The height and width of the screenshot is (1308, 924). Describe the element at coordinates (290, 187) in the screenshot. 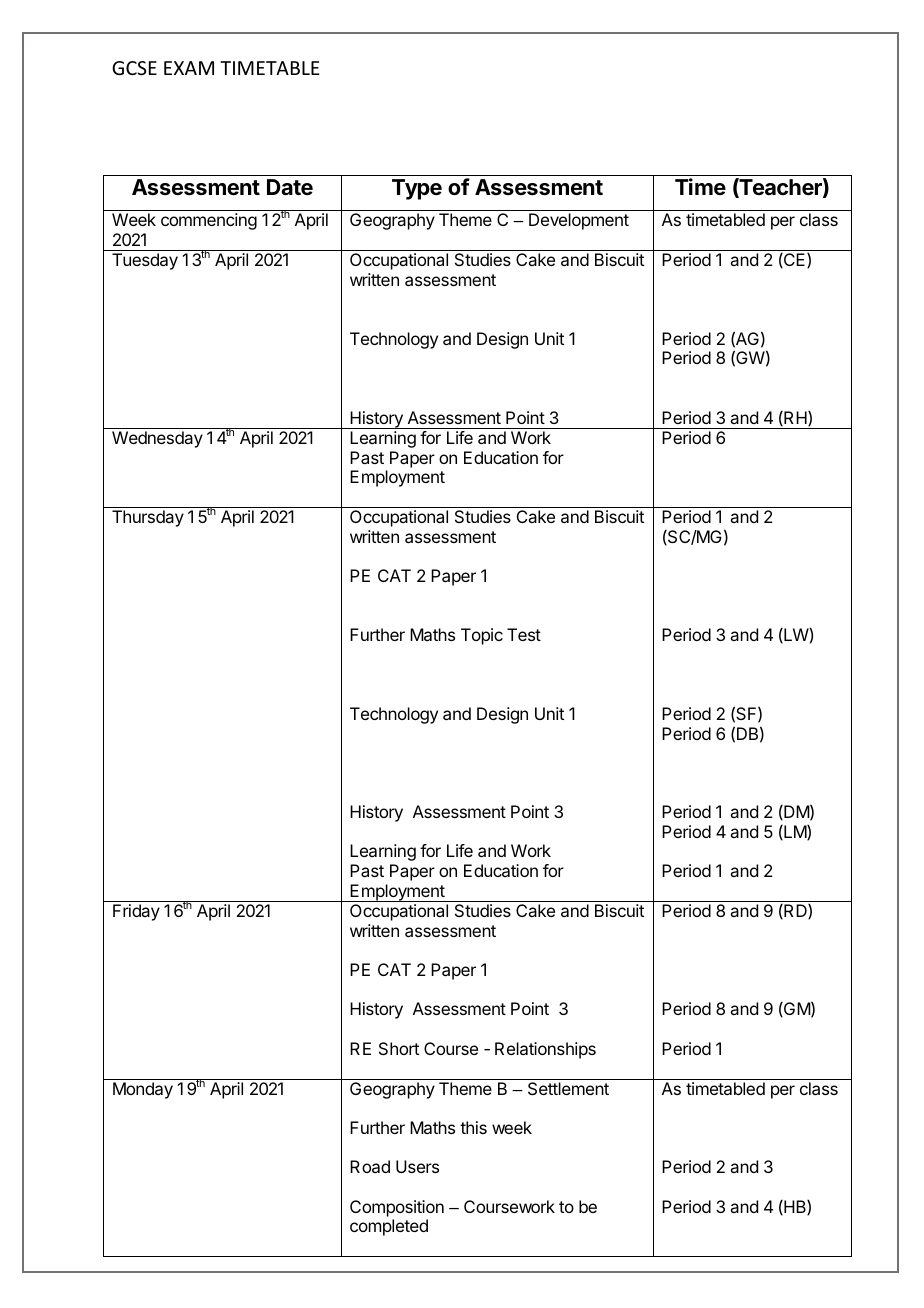

I see `Date` at that location.
